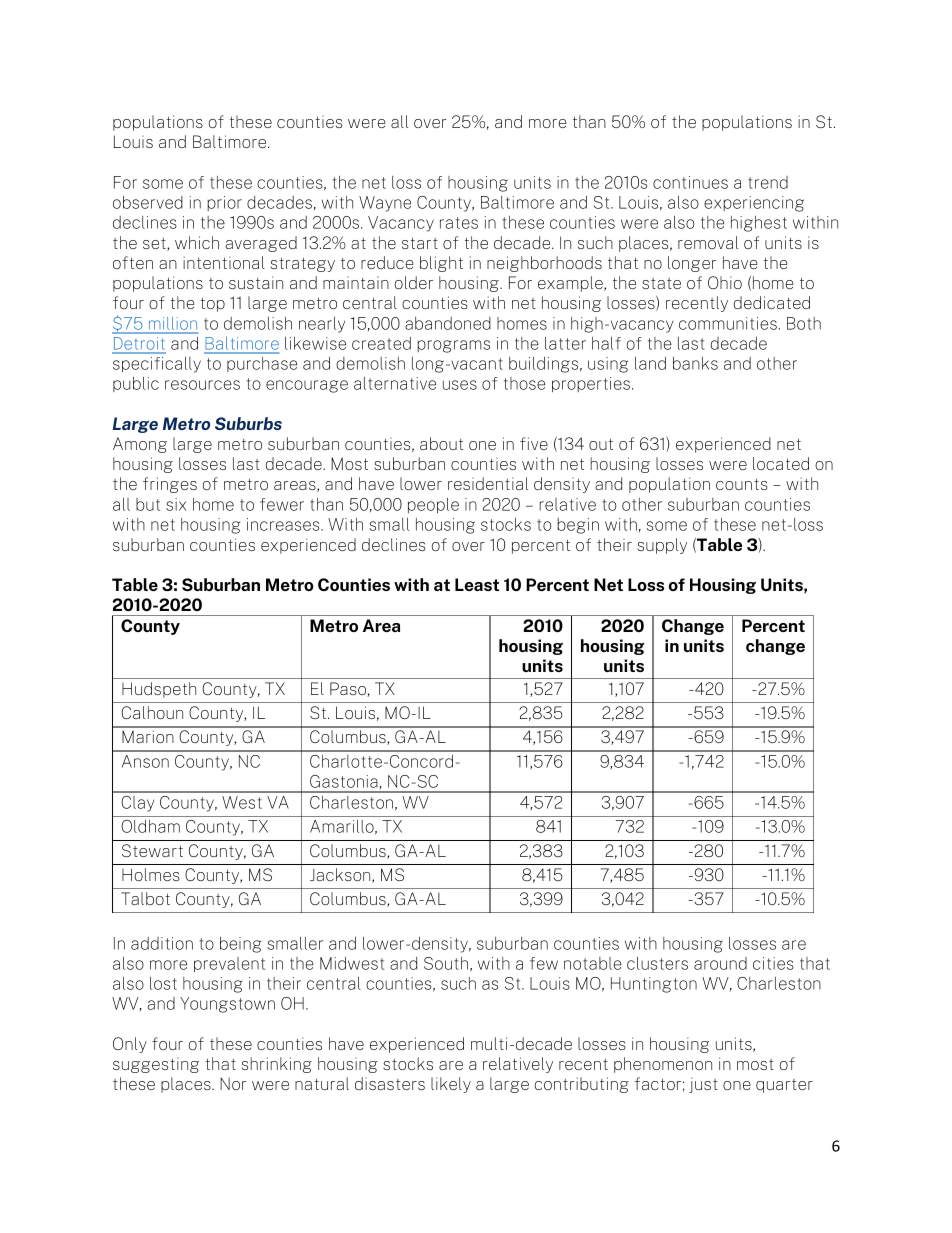  Describe the element at coordinates (720, 963) in the screenshot. I see `around` at that location.
